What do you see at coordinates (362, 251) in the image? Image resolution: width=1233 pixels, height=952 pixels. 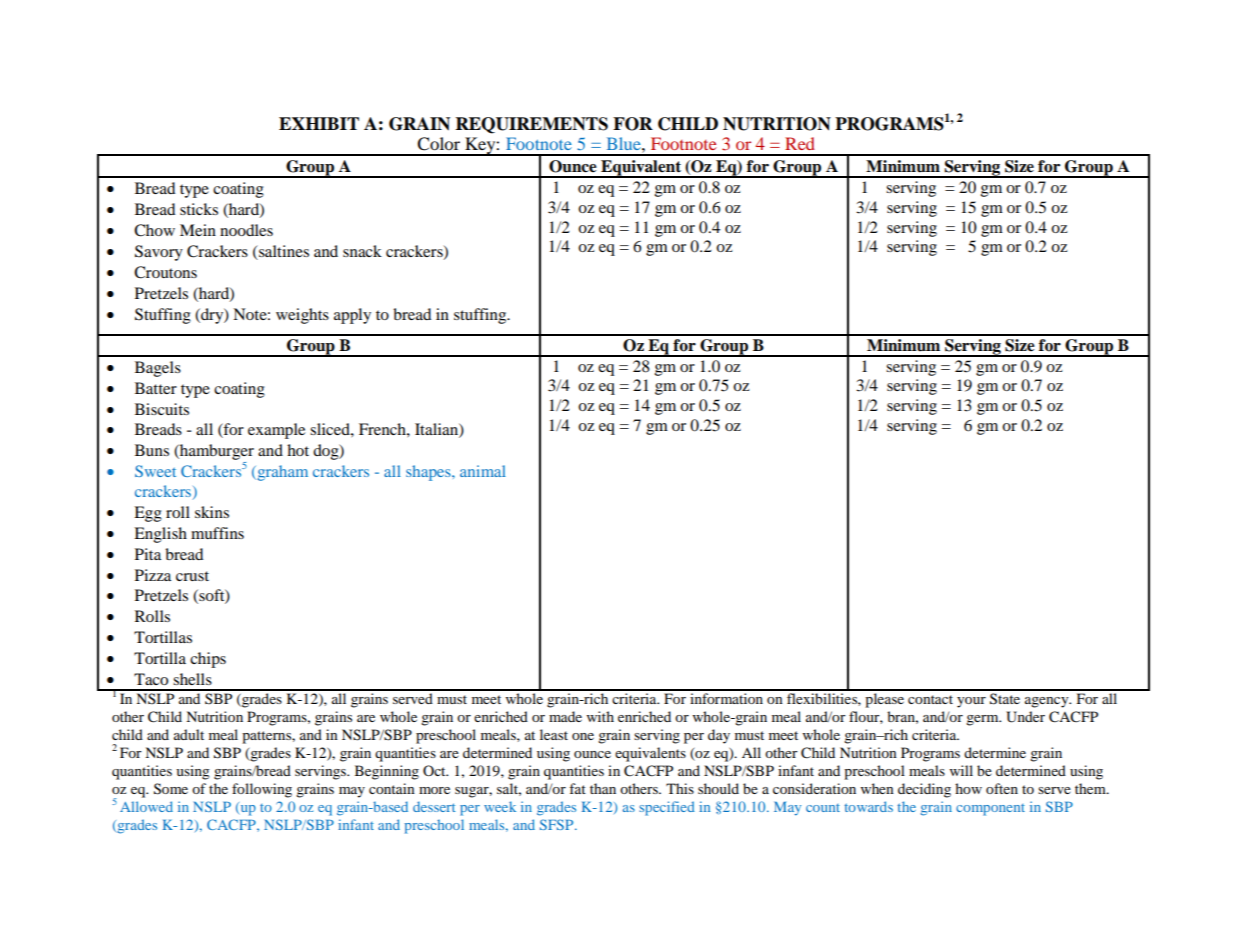 I see `snack` at bounding box center [362, 251].
